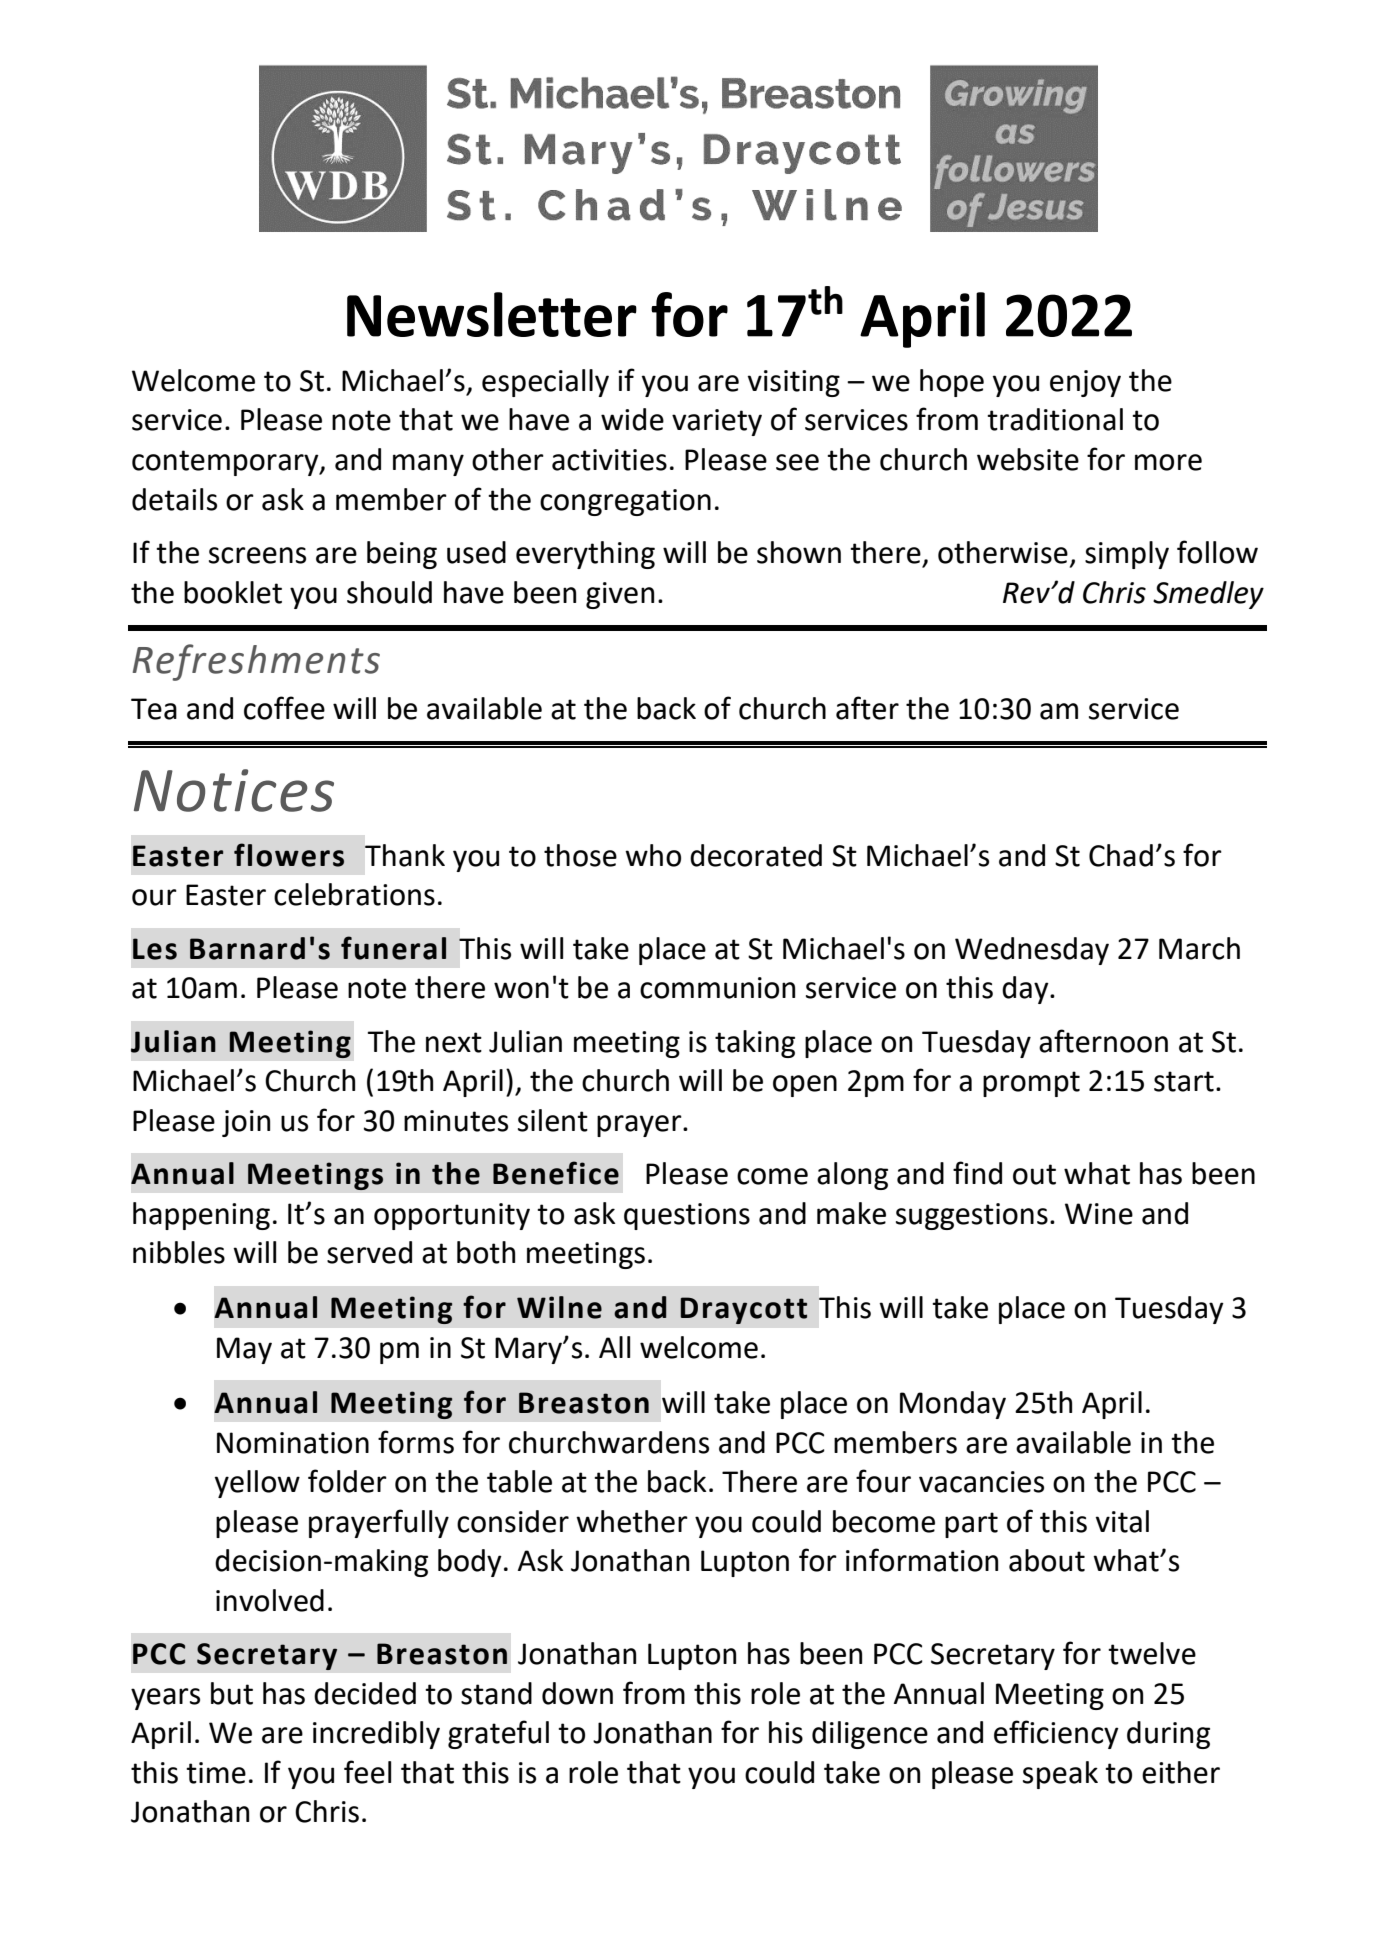  What do you see at coordinates (577, 1693) in the page?
I see `down` at bounding box center [577, 1693].
